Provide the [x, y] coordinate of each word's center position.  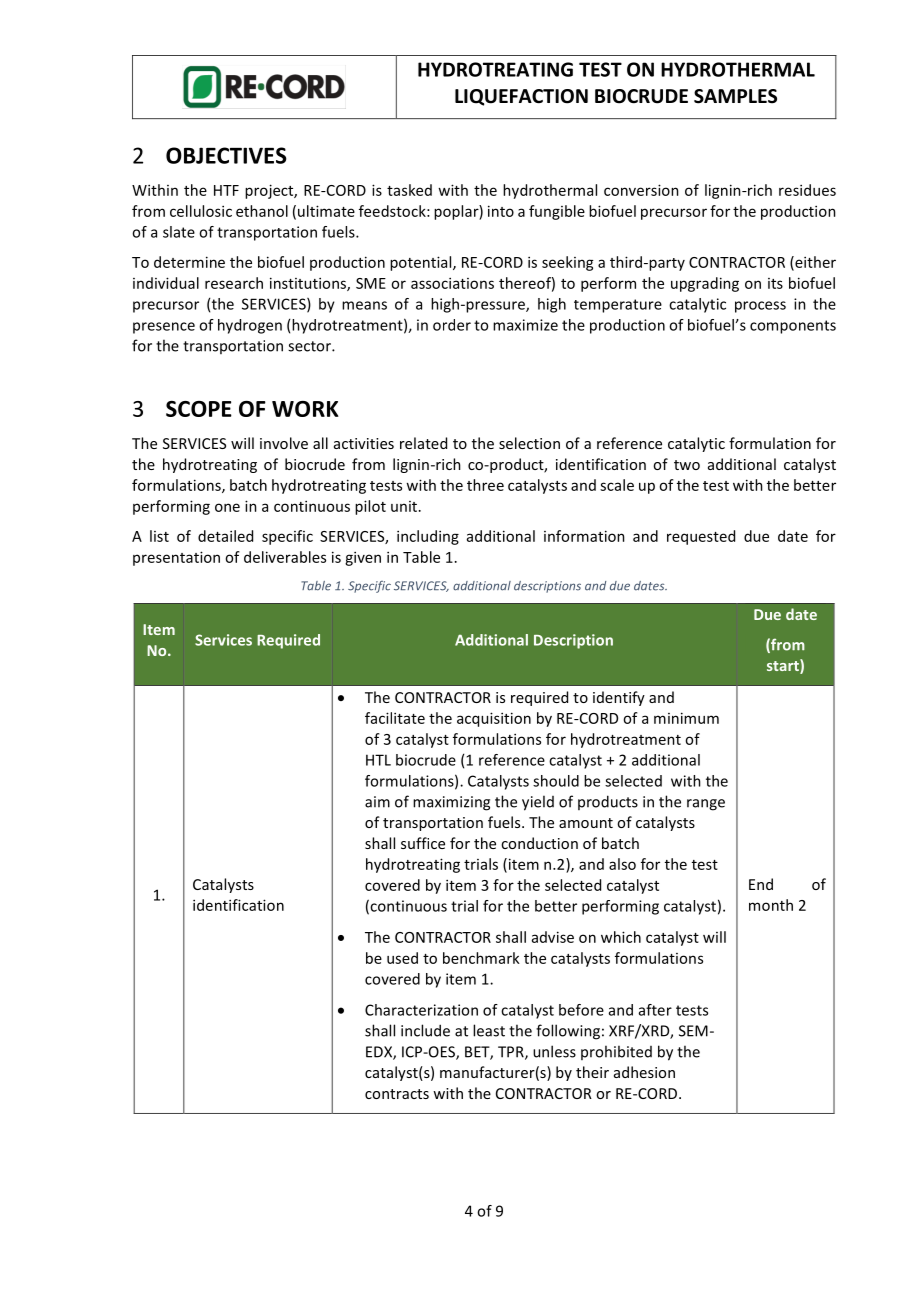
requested [701, 537]
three [485, 485]
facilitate [395, 718]
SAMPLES [735, 96]
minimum [686, 718]
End [761, 884]
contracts [397, 1094]
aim [377, 802]
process [760, 307]
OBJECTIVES [226, 155]
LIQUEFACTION [521, 97]
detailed [225, 536]
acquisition [494, 719]
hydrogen [250, 326]
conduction [539, 843]
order [452, 325]
